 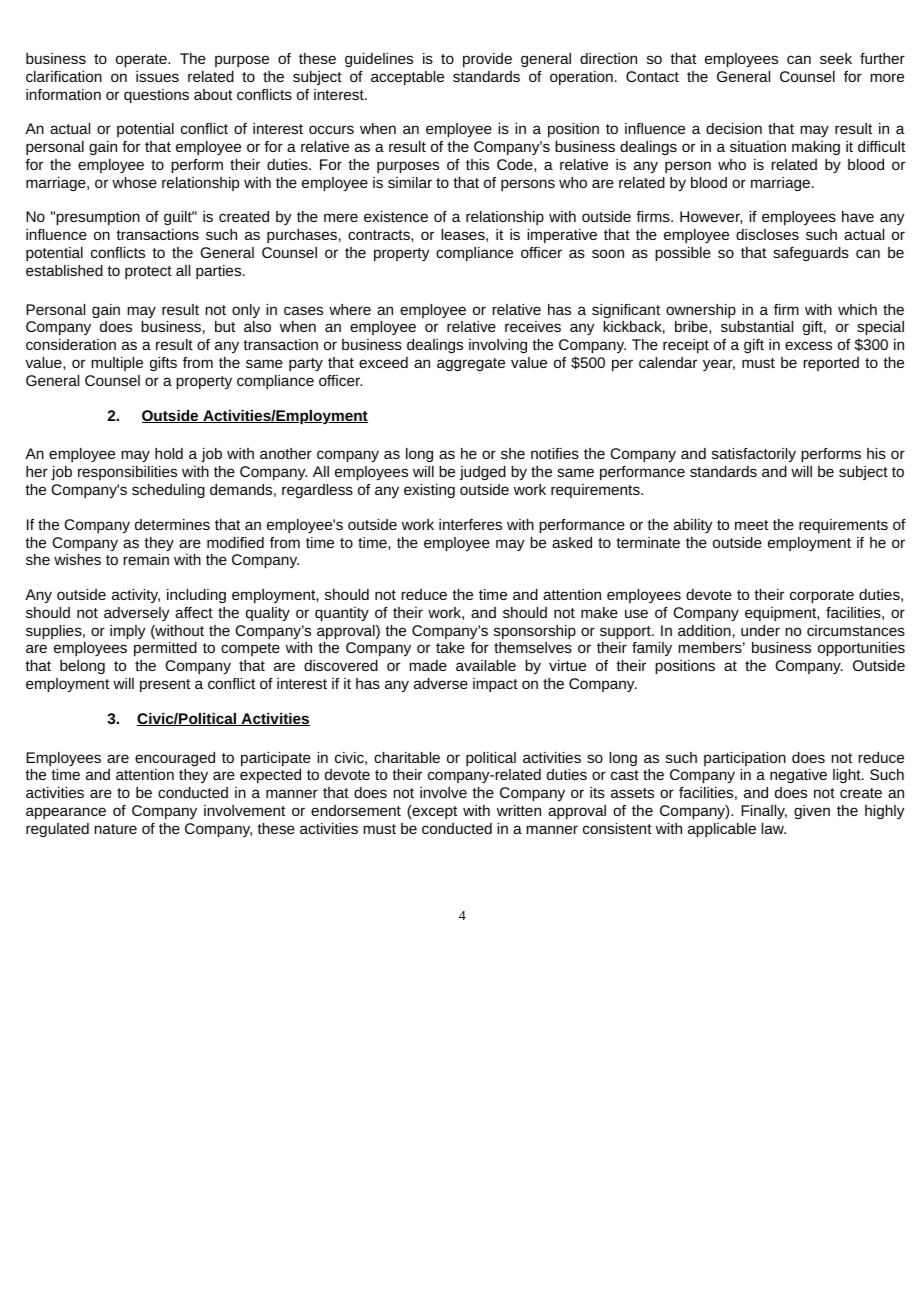 I want to click on nature, so click(x=115, y=829).
